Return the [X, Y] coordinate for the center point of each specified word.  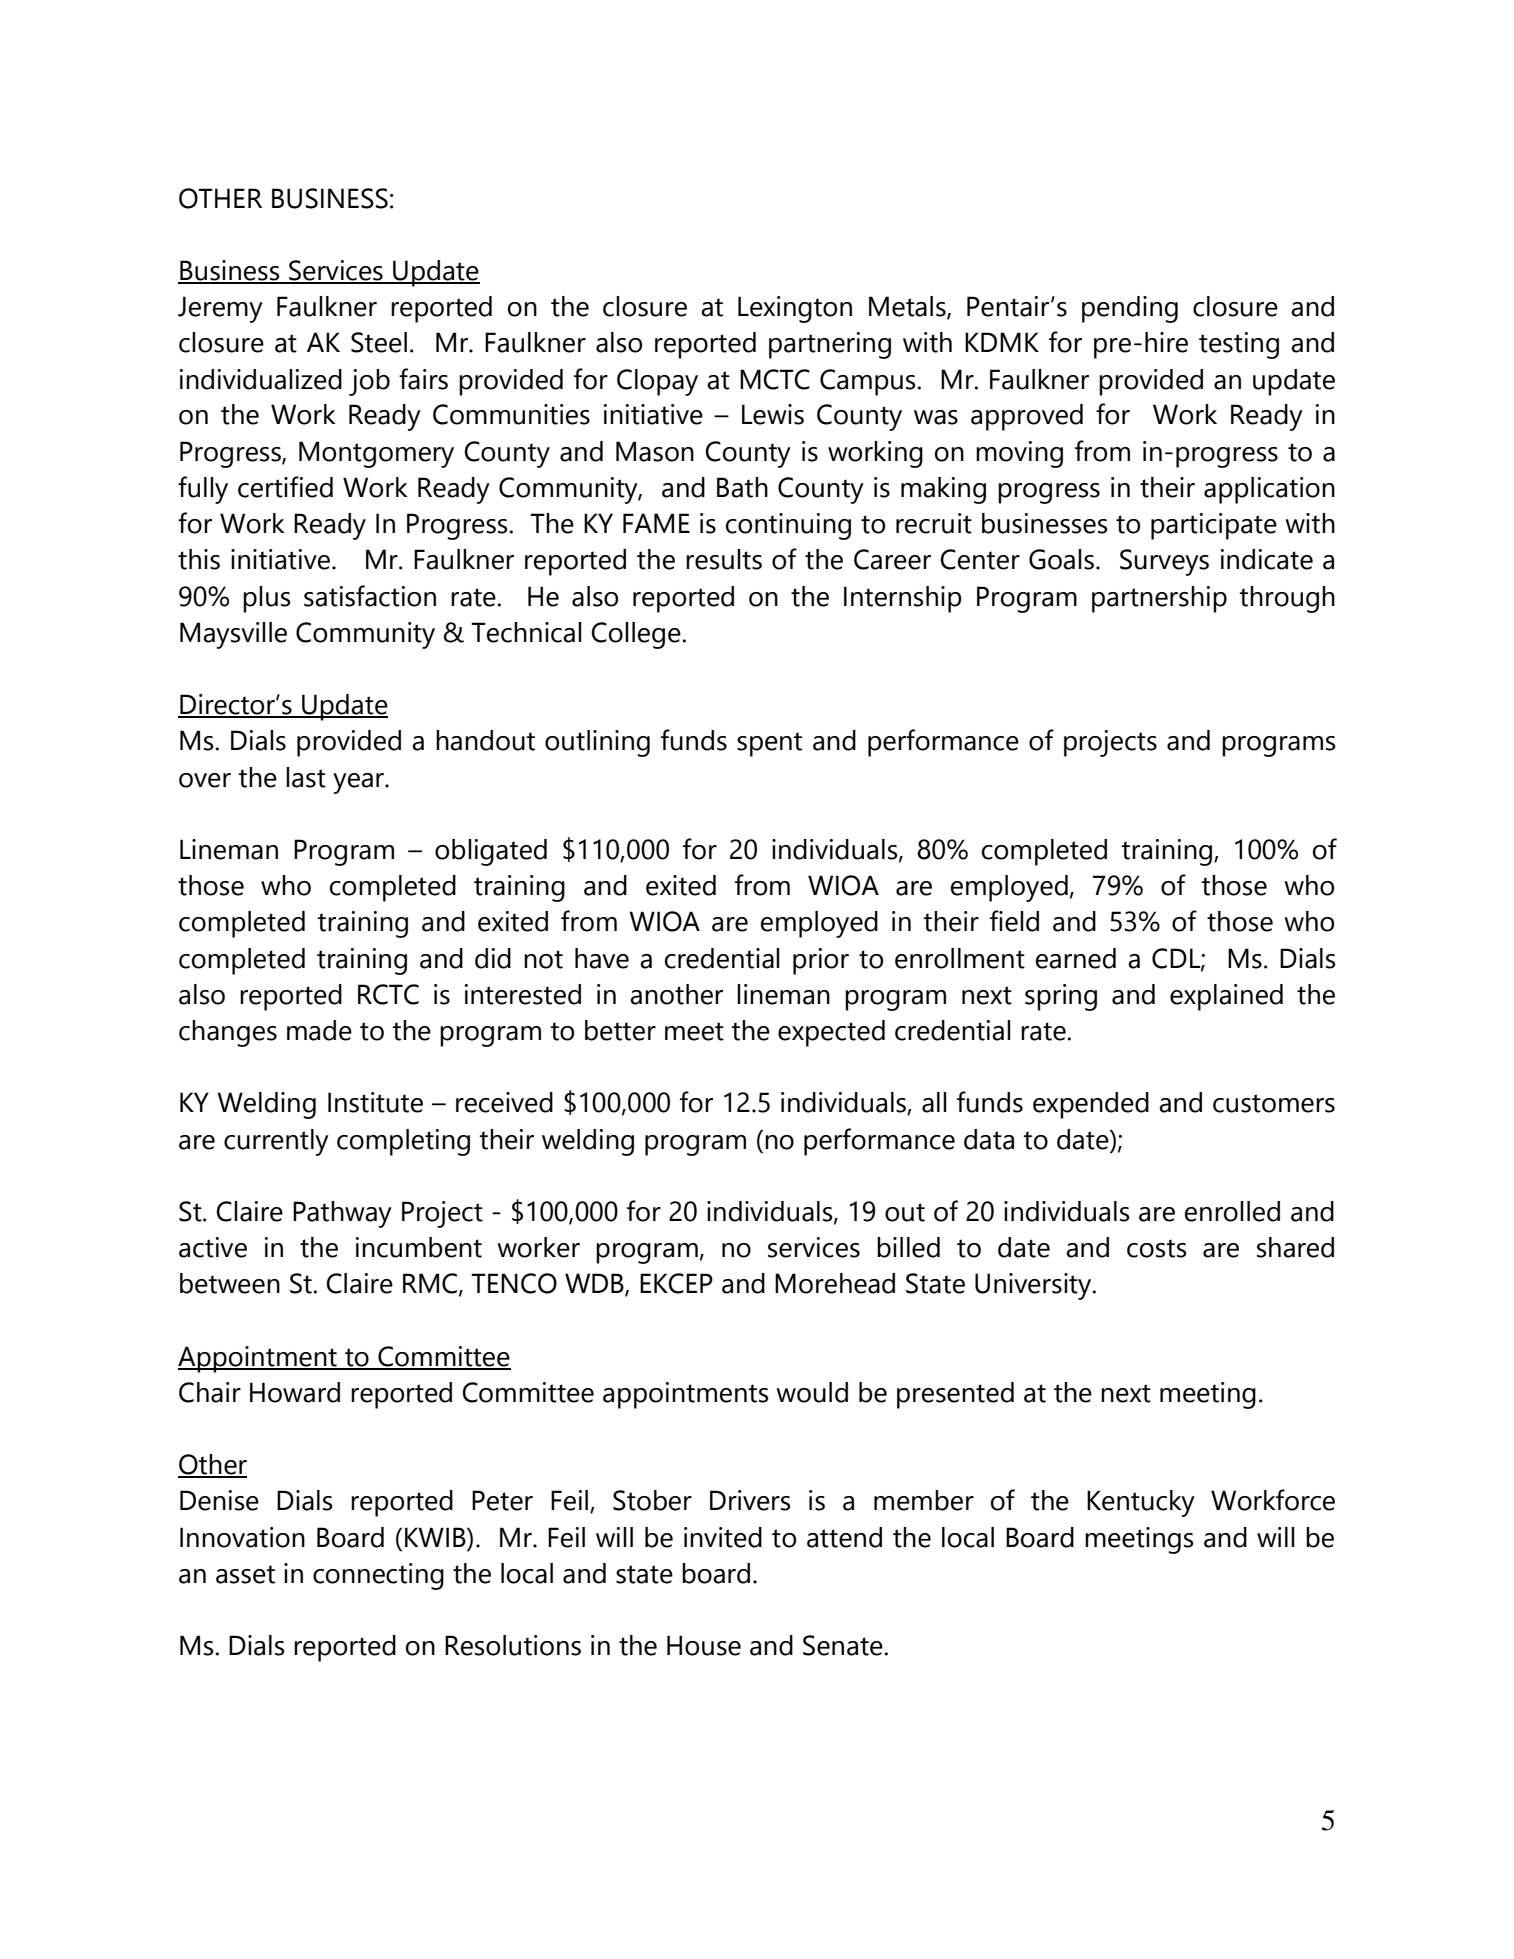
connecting [378, 1576]
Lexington [795, 309]
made [319, 1030]
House [704, 1645]
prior [821, 961]
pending [1130, 309]
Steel [379, 342]
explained [1226, 997]
